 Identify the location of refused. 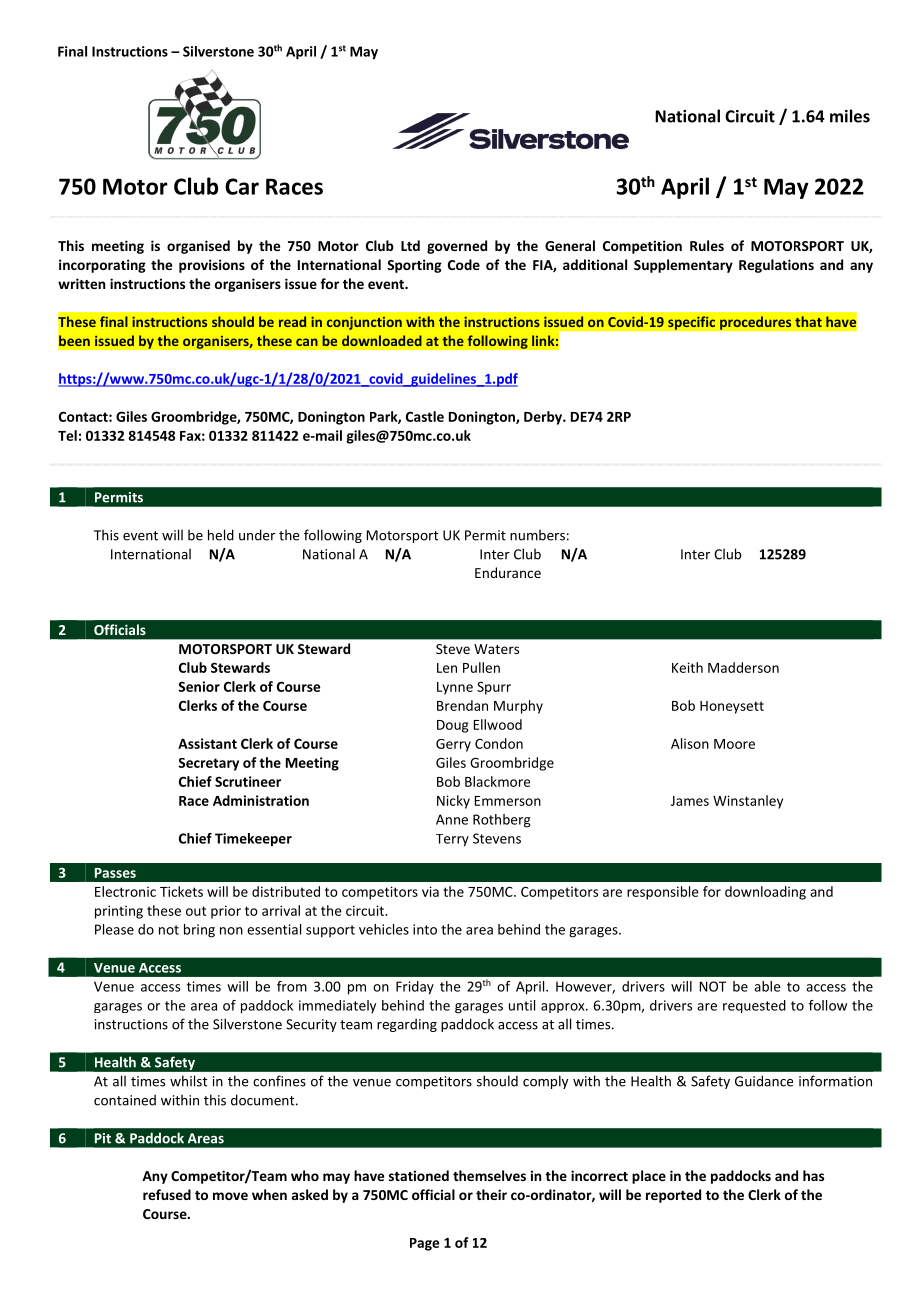
(167, 1194).
